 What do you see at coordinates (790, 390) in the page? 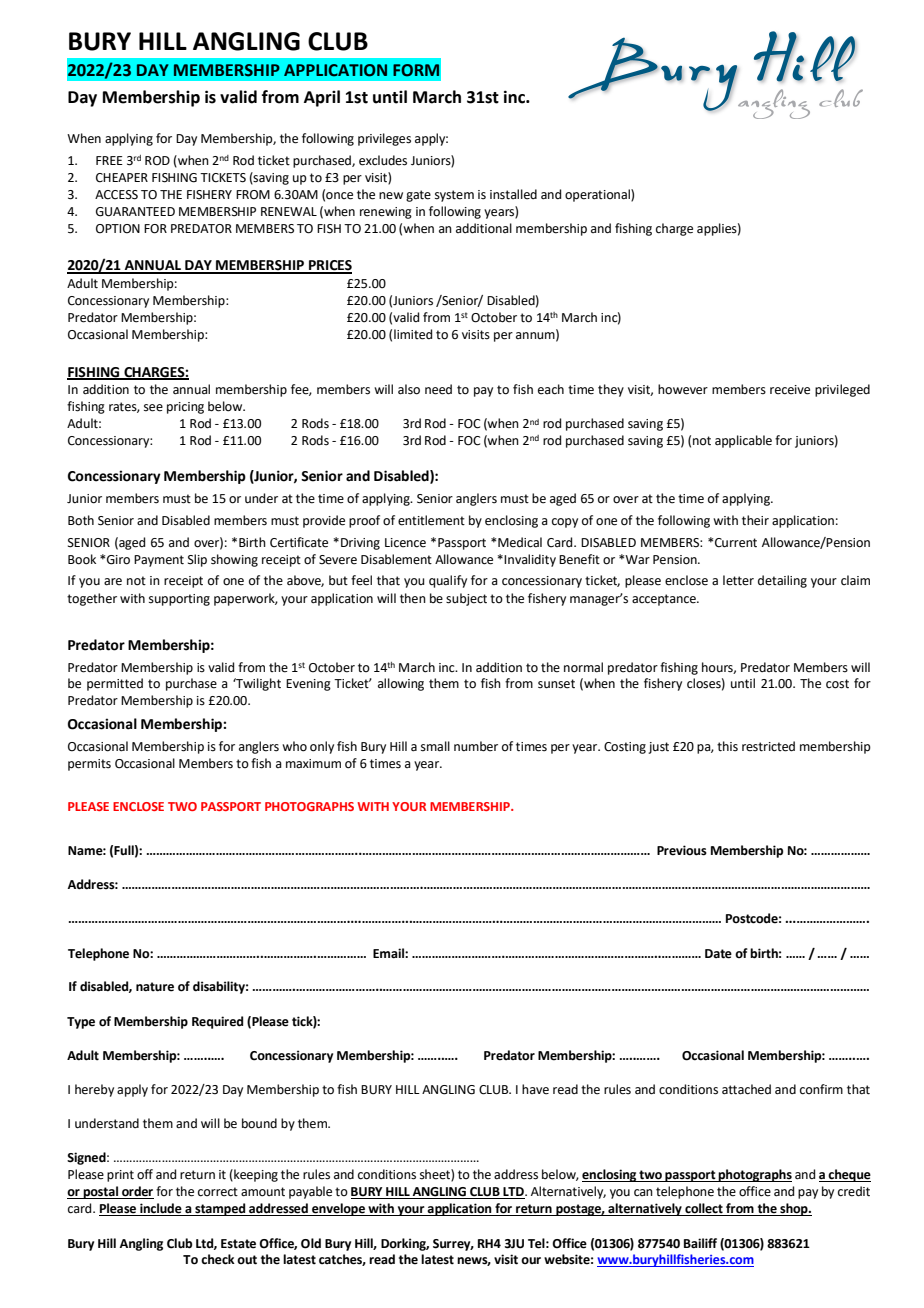
I see `receive` at bounding box center [790, 390].
